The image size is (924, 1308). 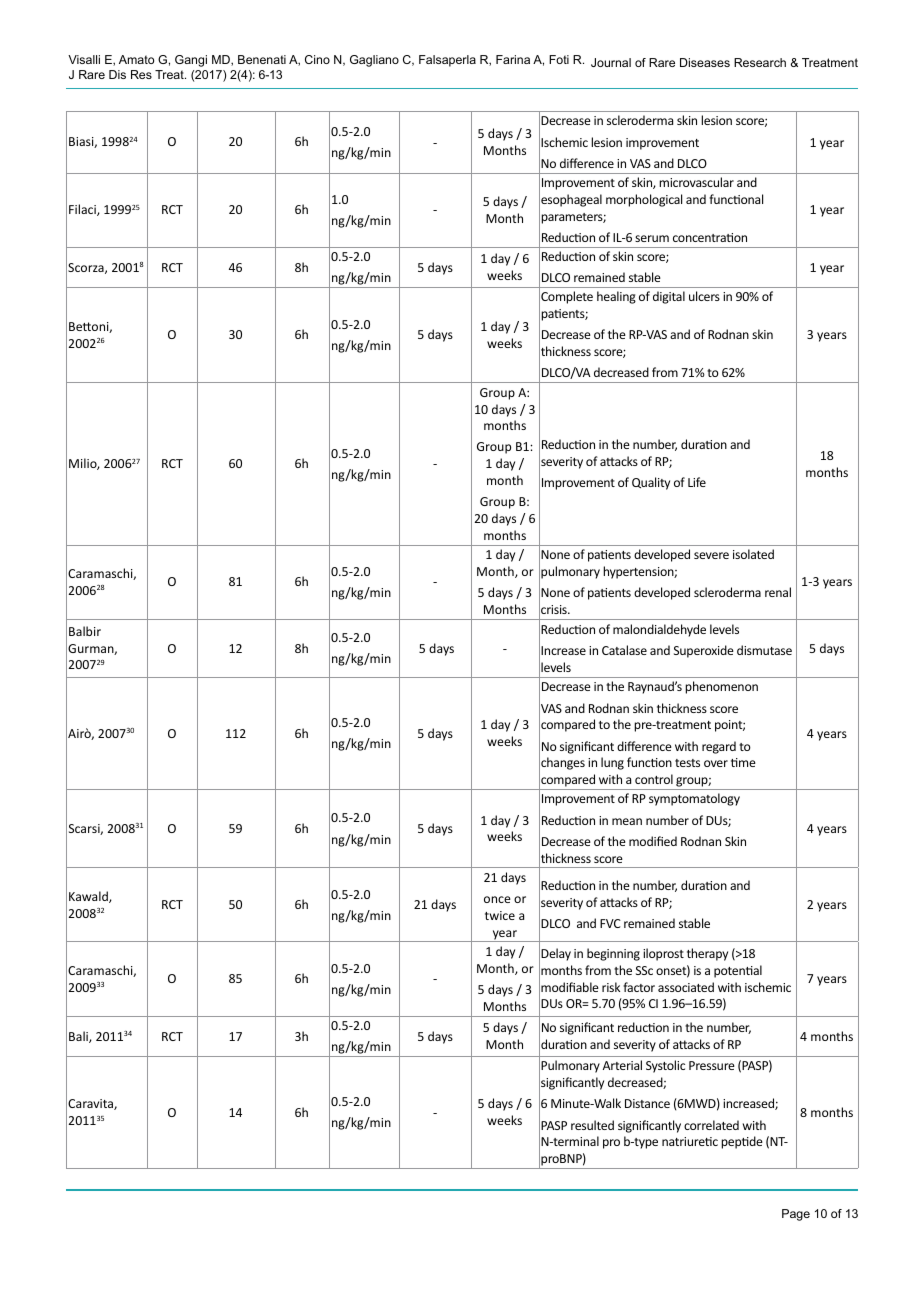 What do you see at coordinates (690, 1141) in the screenshot?
I see `natriuretic` at bounding box center [690, 1141].
